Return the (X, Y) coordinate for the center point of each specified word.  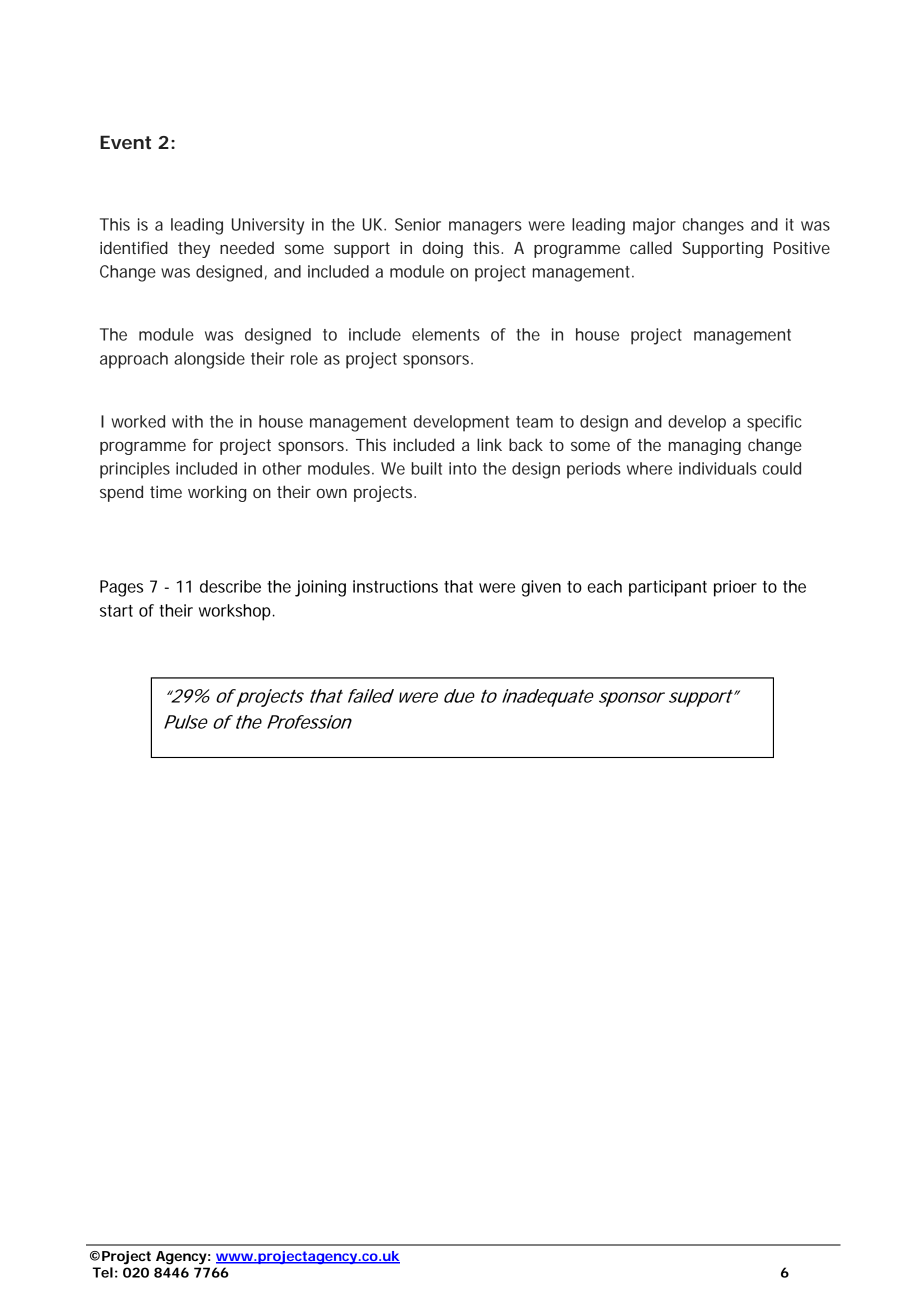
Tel (102, 1272)
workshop (235, 612)
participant (668, 588)
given (541, 588)
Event (125, 142)
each (605, 586)
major (654, 226)
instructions (395, 586)
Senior (418, 224)
